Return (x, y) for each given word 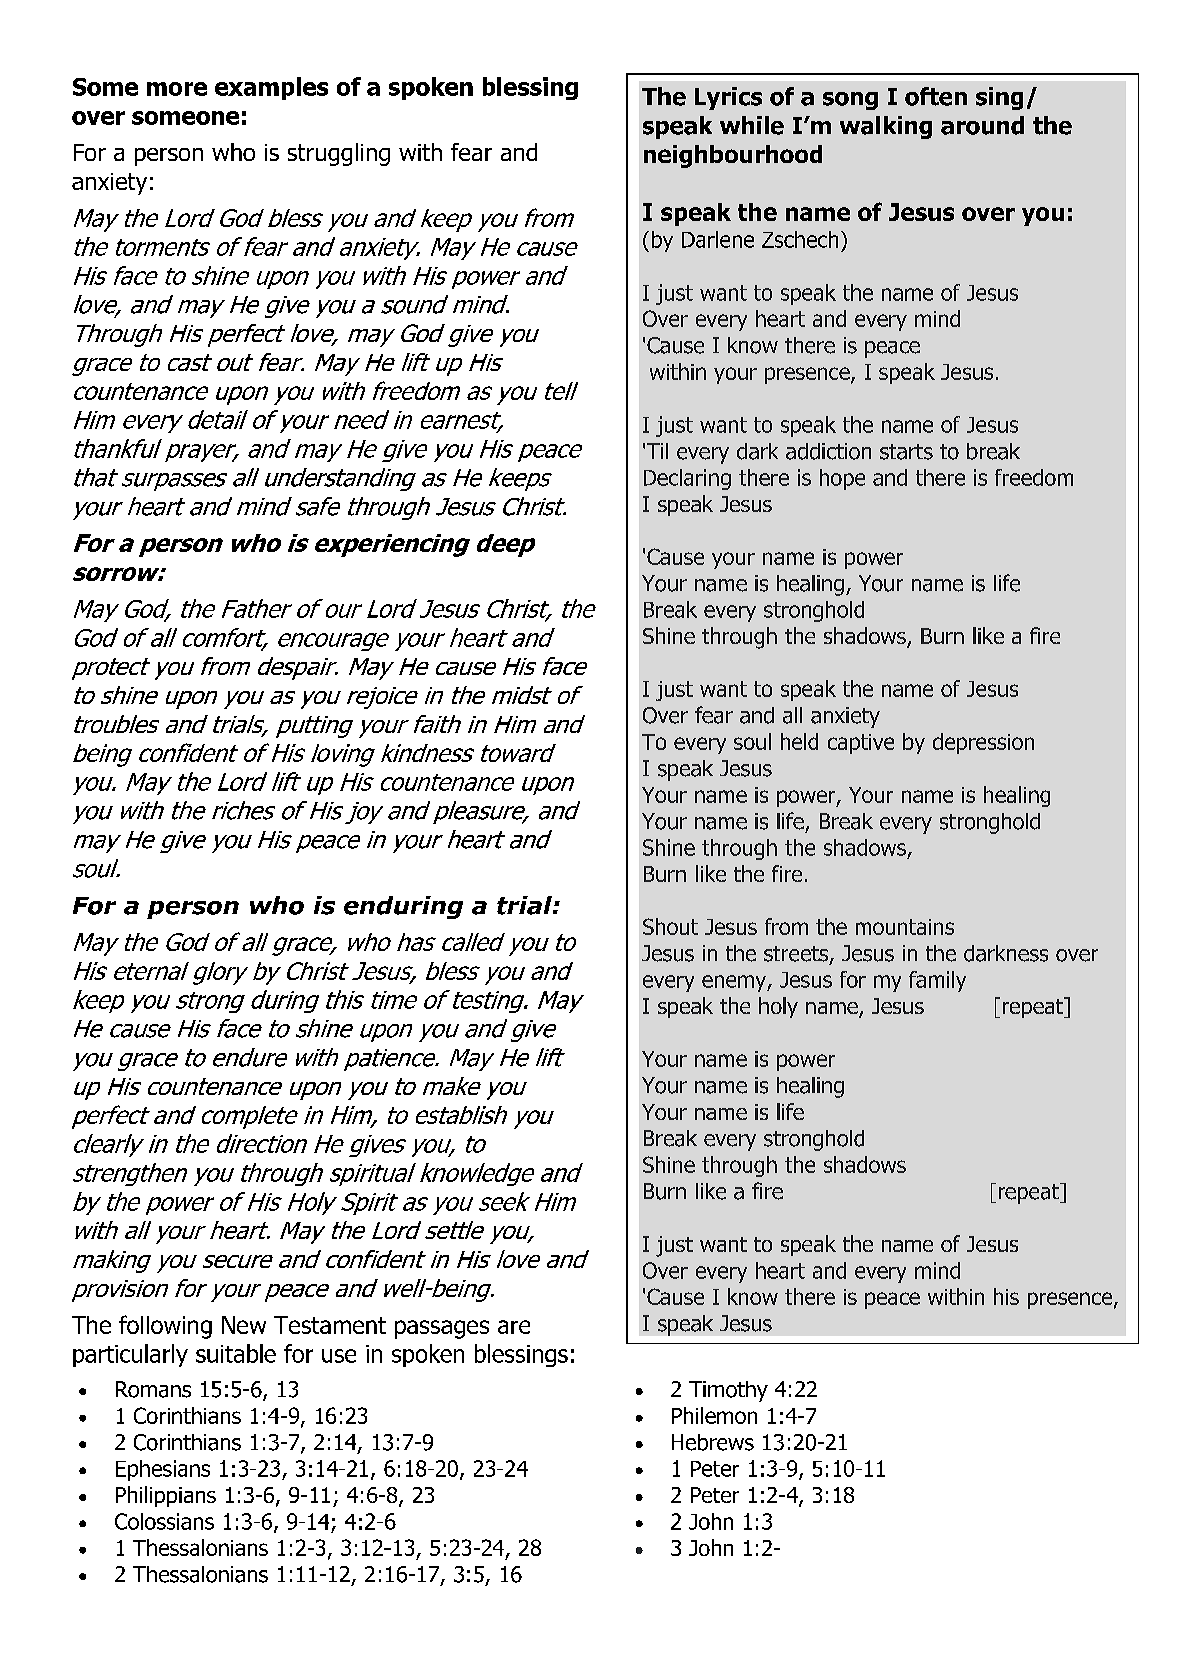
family (937, 981)
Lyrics (728, 98)
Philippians (166, 1496)
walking (886, 127)
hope (842, 479)
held (799, 741)
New (244, 1325)
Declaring (687, 479)
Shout (670, 926)
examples (271, 88)
